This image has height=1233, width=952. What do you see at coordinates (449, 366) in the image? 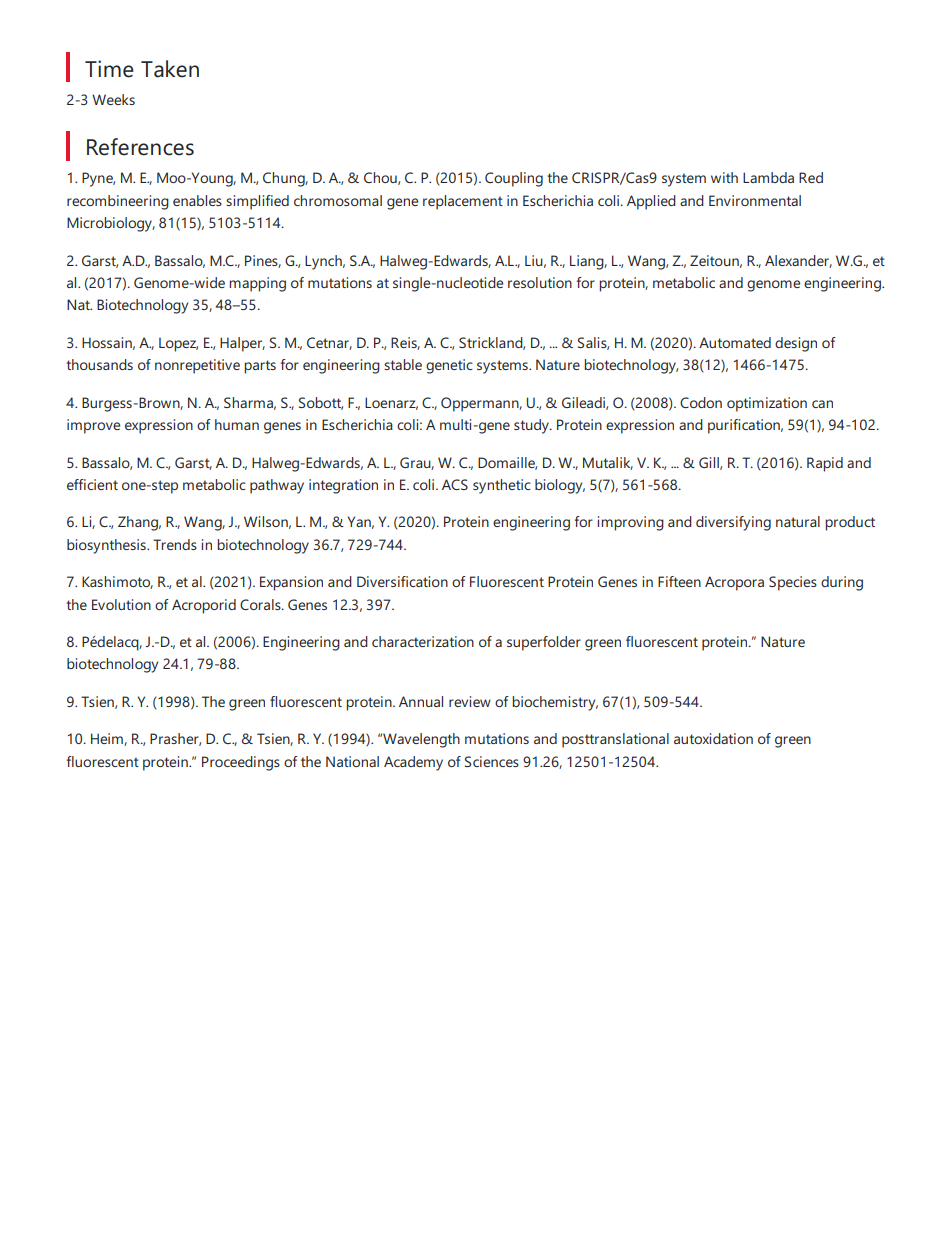
I see `genetic` at bounding box center [449, 366].
